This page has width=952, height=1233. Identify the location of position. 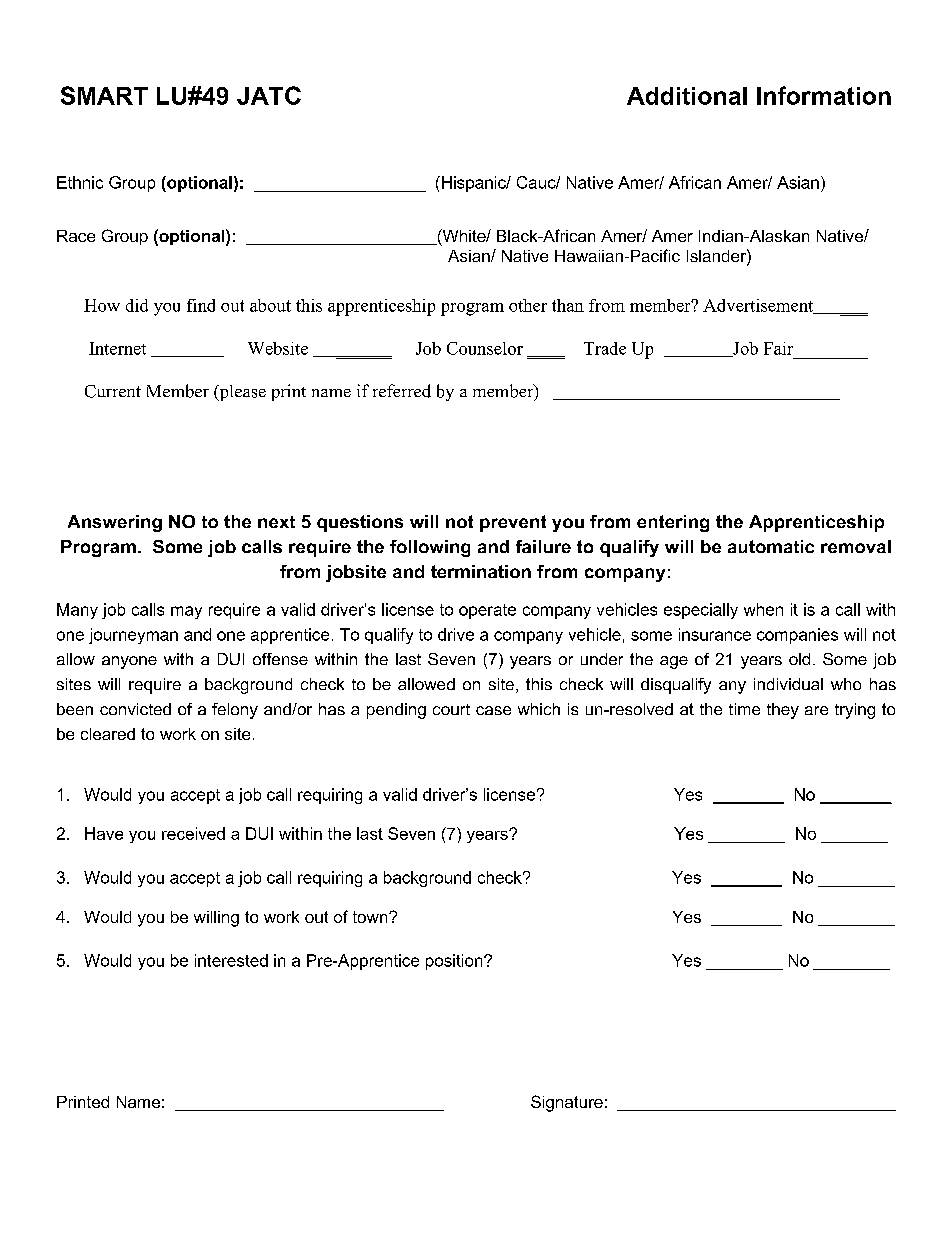
(455, 962).
